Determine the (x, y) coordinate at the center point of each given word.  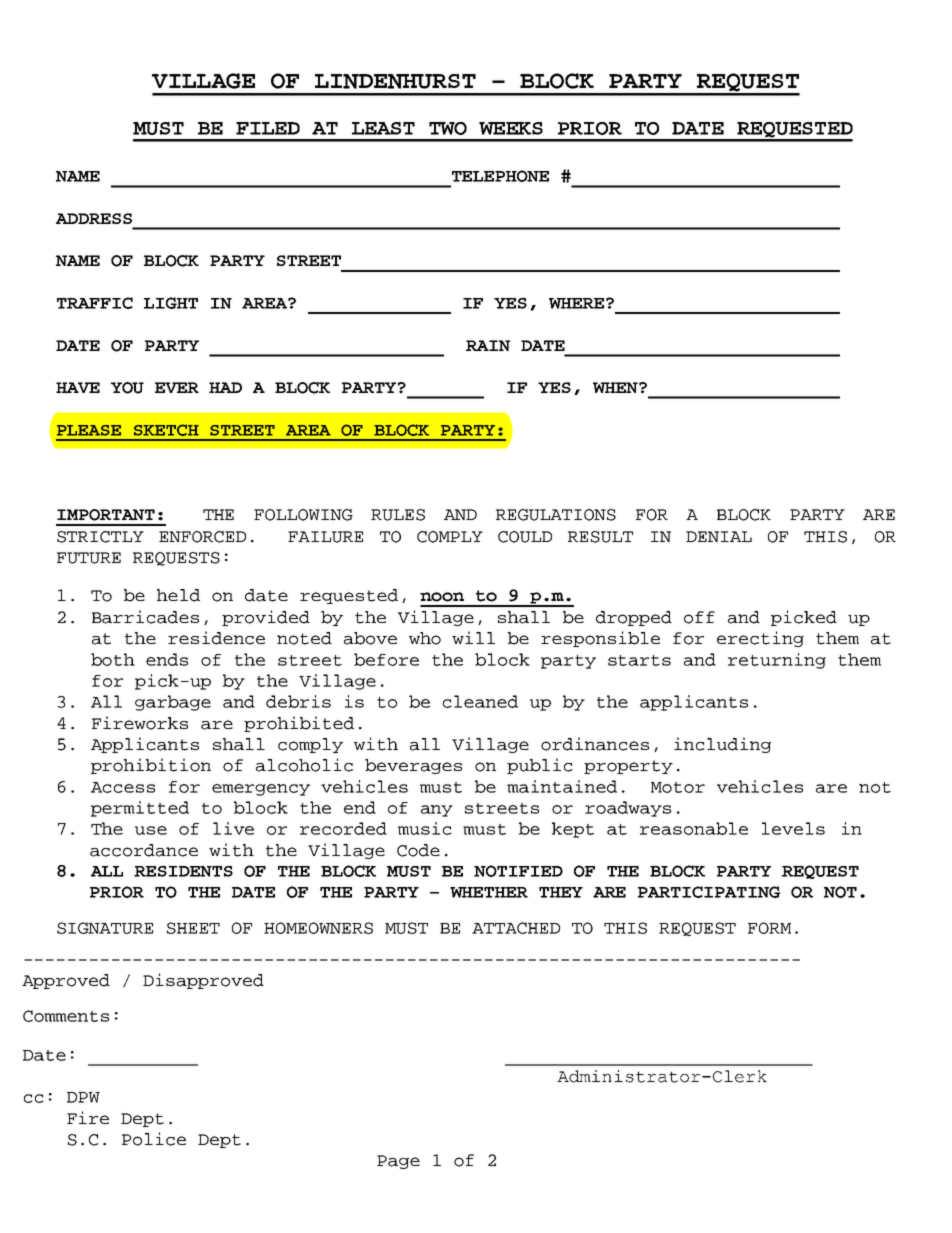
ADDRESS (94, 218)
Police (154, 1139)
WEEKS (511, 128)
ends (167, 659)
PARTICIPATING (709, 892)
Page (398, 1162)
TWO (448, 128)
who (425, 638)
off (699, 617)
